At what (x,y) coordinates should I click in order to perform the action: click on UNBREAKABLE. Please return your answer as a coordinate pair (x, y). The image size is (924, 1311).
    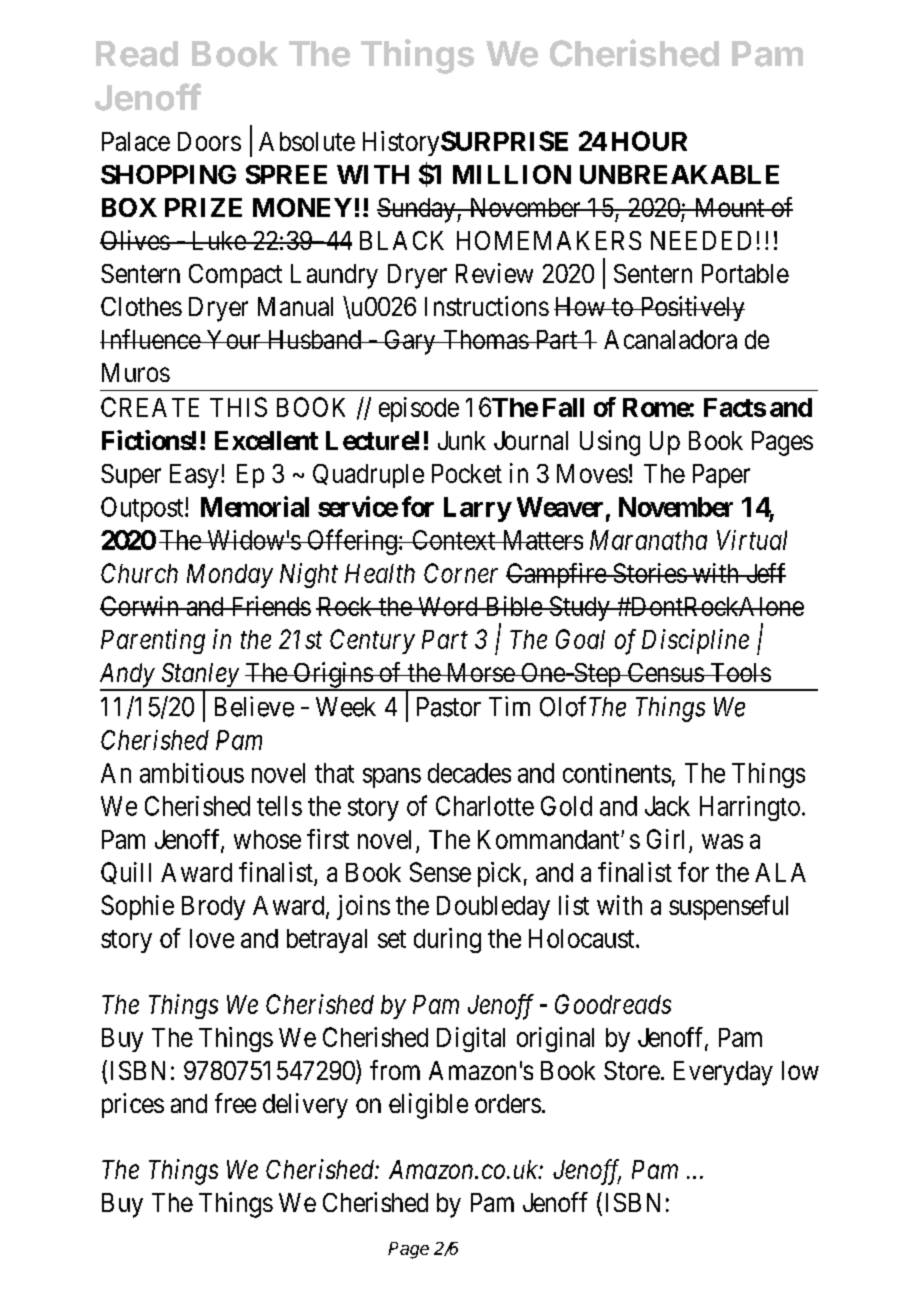
    Looking at the image, I should click on (679, 174).
